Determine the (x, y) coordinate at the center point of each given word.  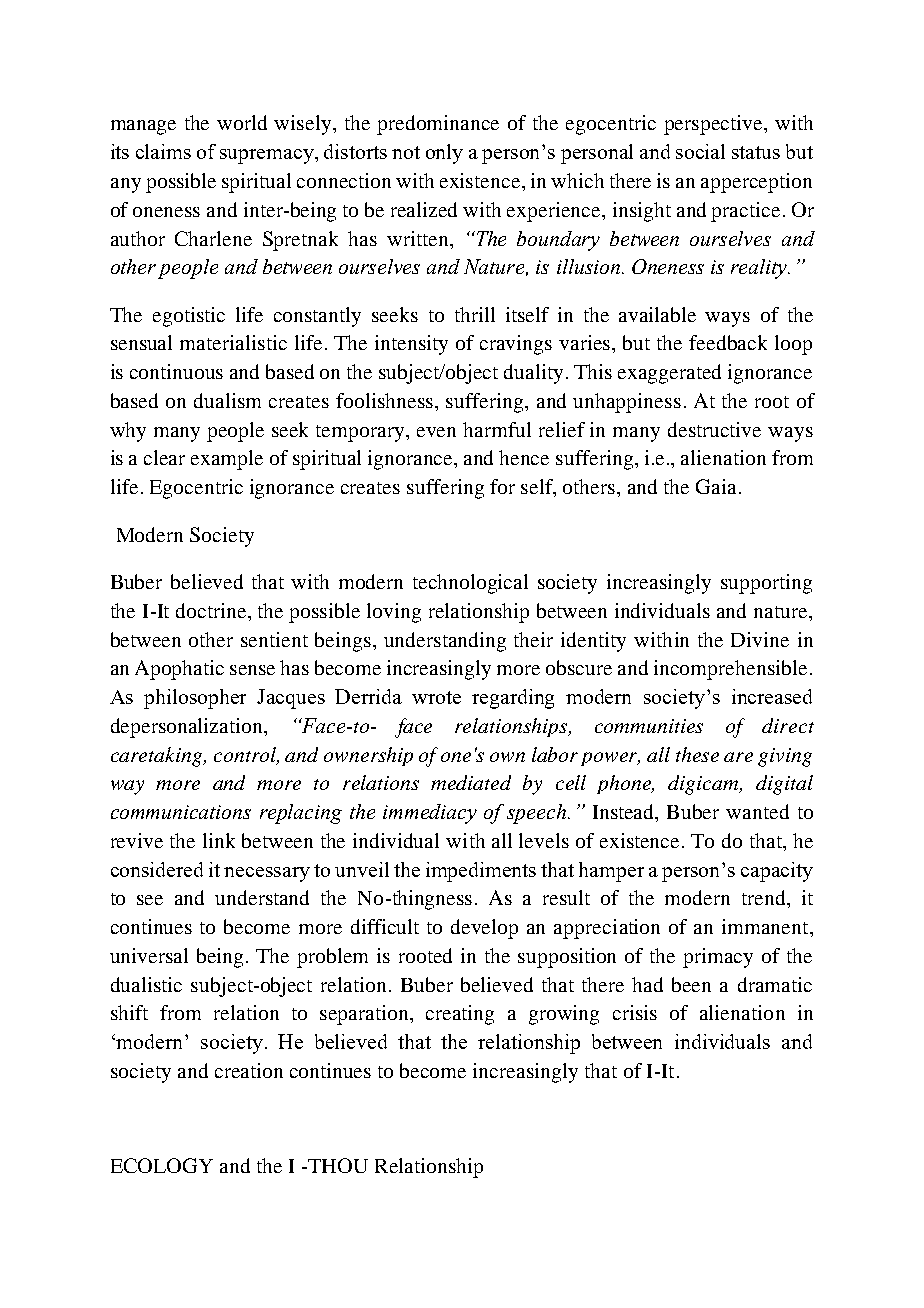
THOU (337, 1165)
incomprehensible (730, 670)
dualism (227, 400)
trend (765, 899)
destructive (714, 429)
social (700, 151)
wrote (436, 697)
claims (163, 151)
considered (157, 869)
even (436, 432)
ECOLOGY (162, 1165)
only (444, 154)
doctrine (212, 610)
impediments (481, 872)
